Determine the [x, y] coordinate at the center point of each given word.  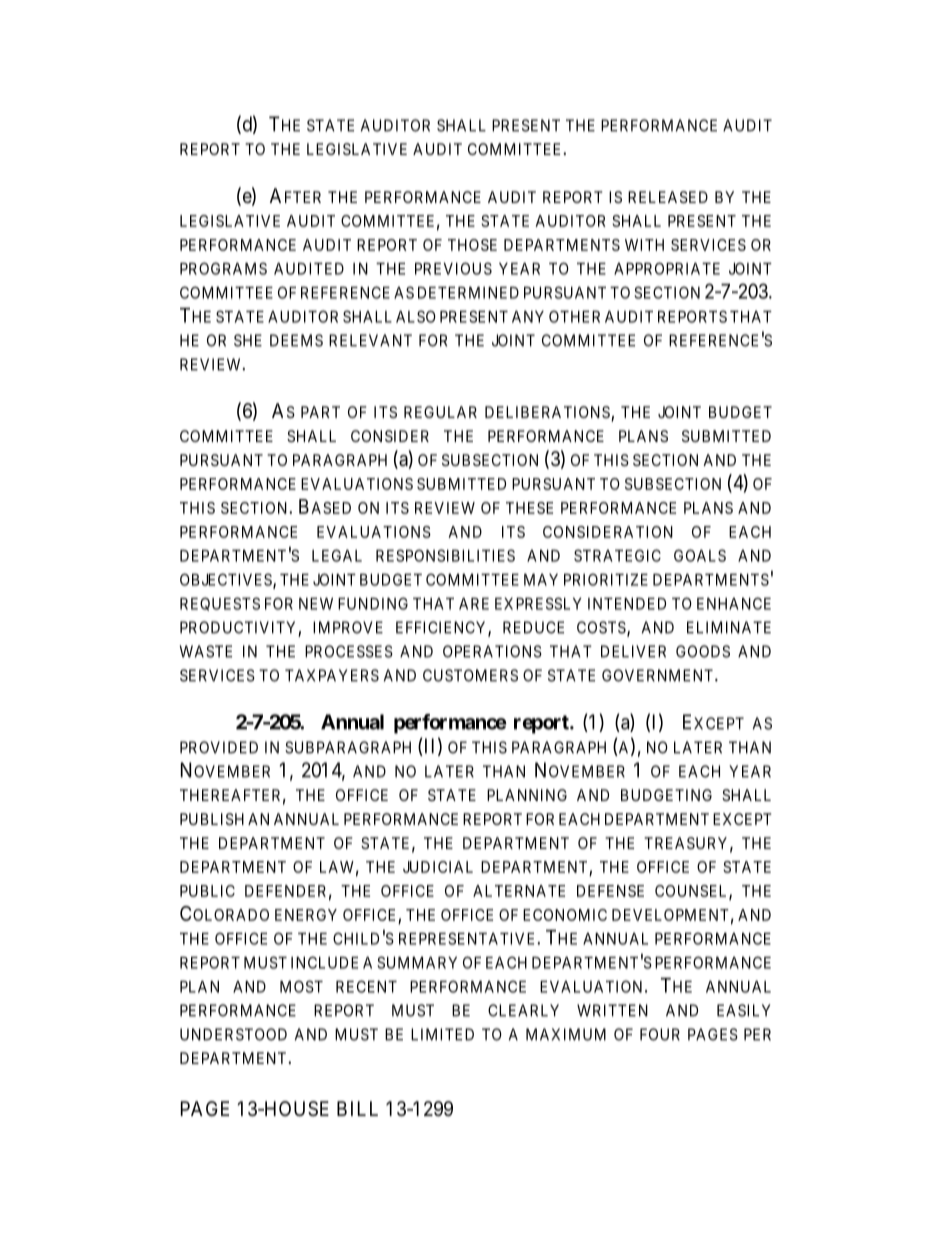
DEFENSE [610, 891]
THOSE [472, 245]
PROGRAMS [223, 268]
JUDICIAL [438, 867]
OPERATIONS [492, 651]
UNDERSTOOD [233, 1034]
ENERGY [306, 915]
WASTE [206, 651]
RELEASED [668, 197]
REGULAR [440, 412]
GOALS [700, 555]
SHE [248, 340]
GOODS [703, 651]
